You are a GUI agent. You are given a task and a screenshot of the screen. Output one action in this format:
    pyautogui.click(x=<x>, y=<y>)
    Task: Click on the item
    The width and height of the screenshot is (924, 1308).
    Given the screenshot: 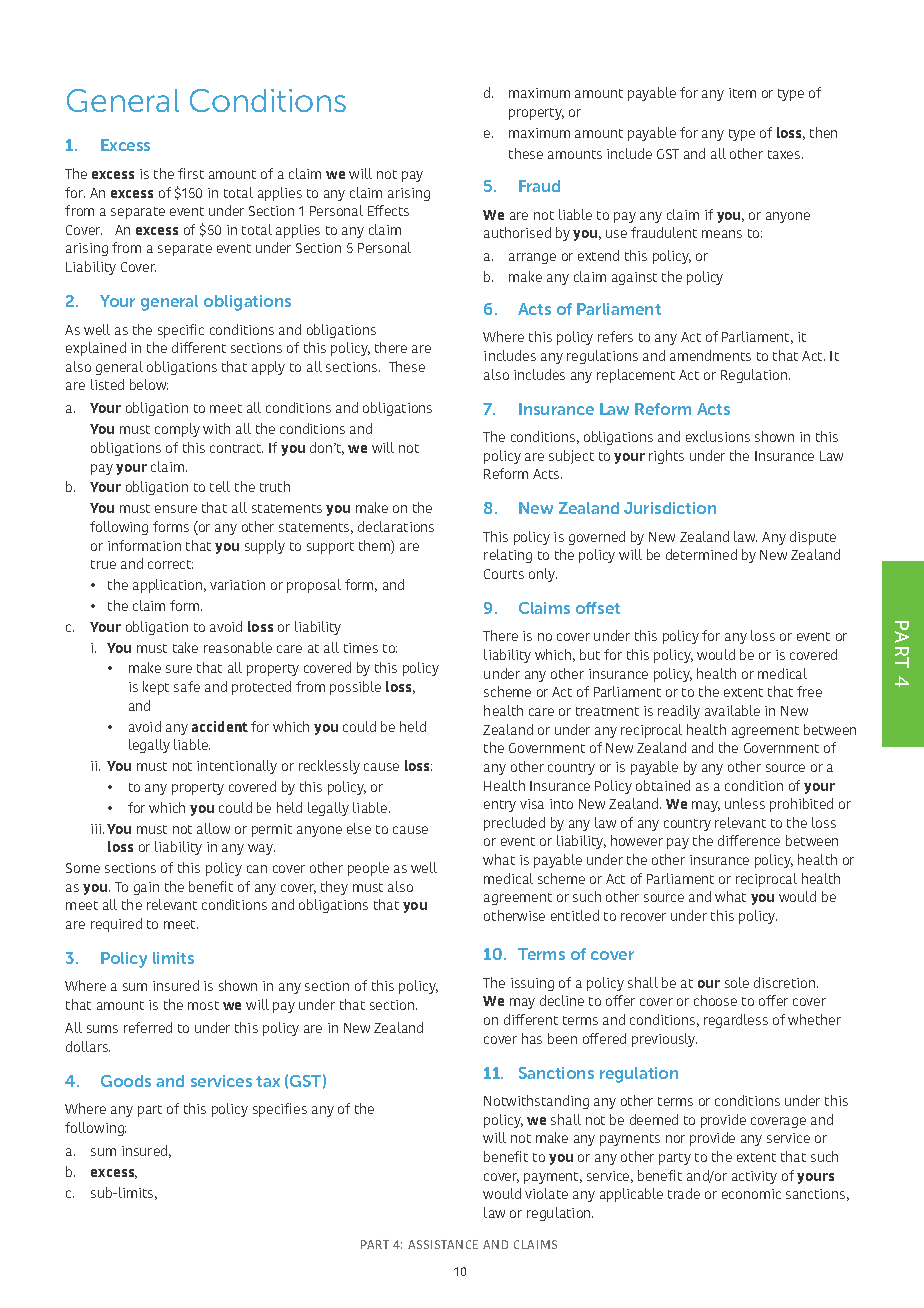 What is the action you would take?
    pyautogui.click(x=742, y=93)
